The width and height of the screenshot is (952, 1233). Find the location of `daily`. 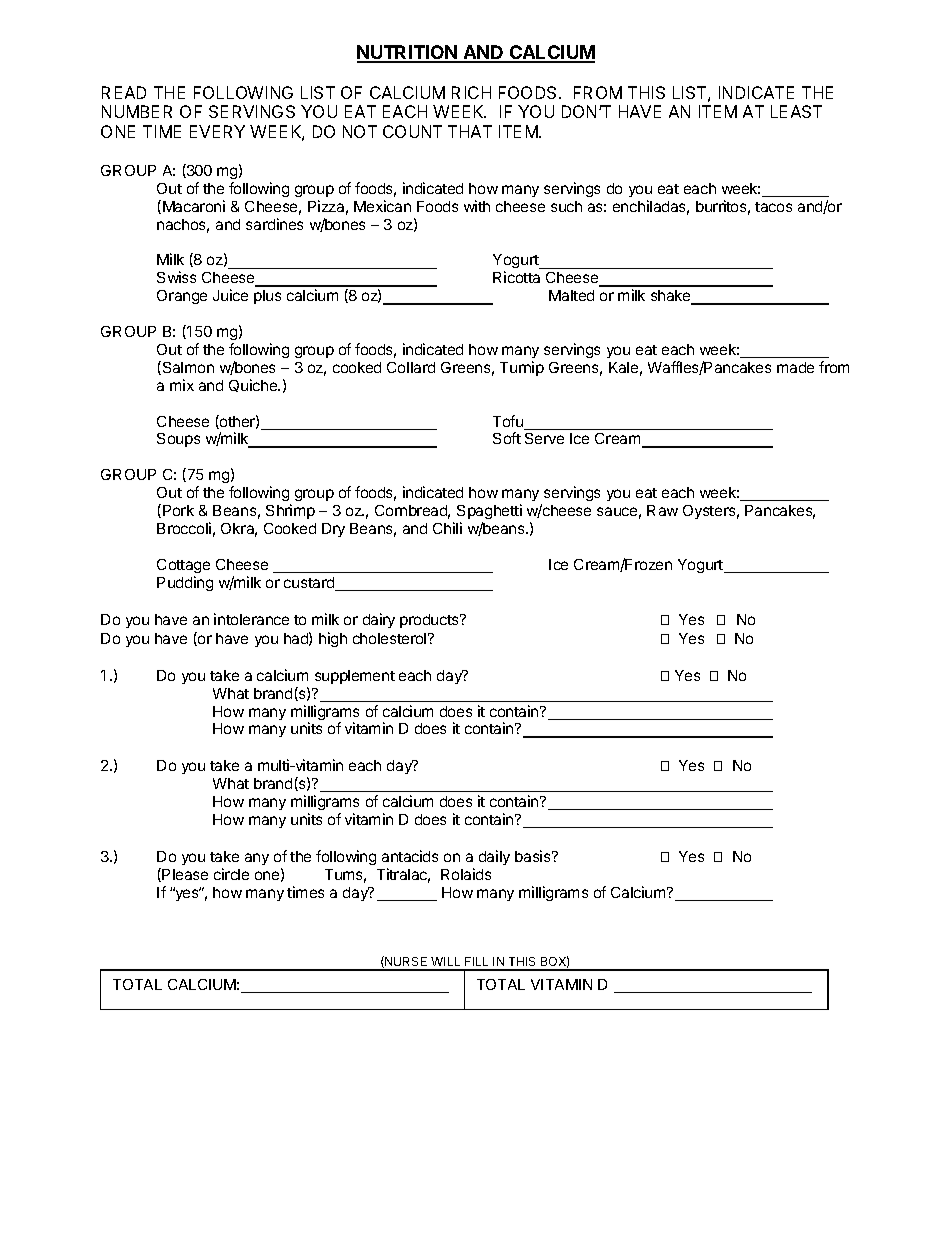

daily is located at coordinates (494, 857).
